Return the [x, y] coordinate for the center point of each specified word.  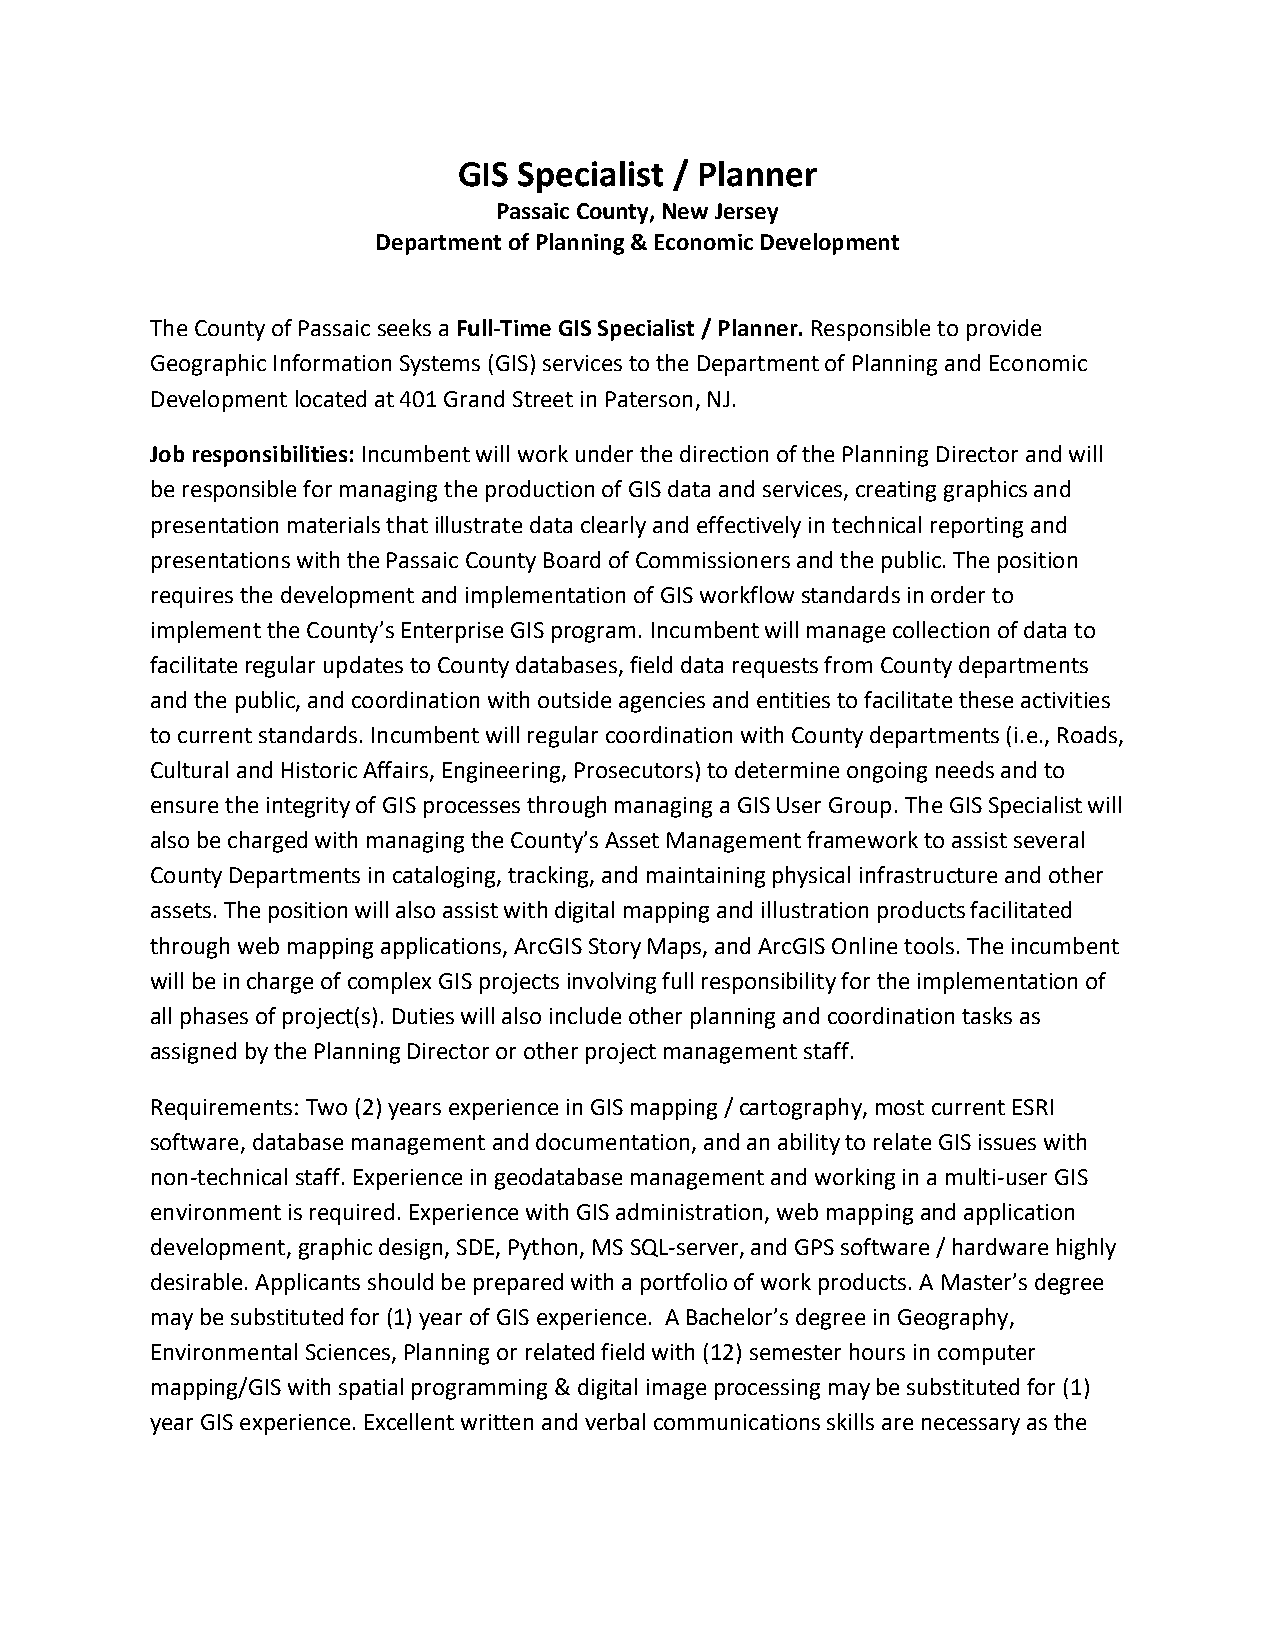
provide [1004, 330]
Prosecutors [634, 770]
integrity [308, 807]
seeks [404, 327]
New [685, 211]
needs [965, 769]
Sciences [348, 1352]
